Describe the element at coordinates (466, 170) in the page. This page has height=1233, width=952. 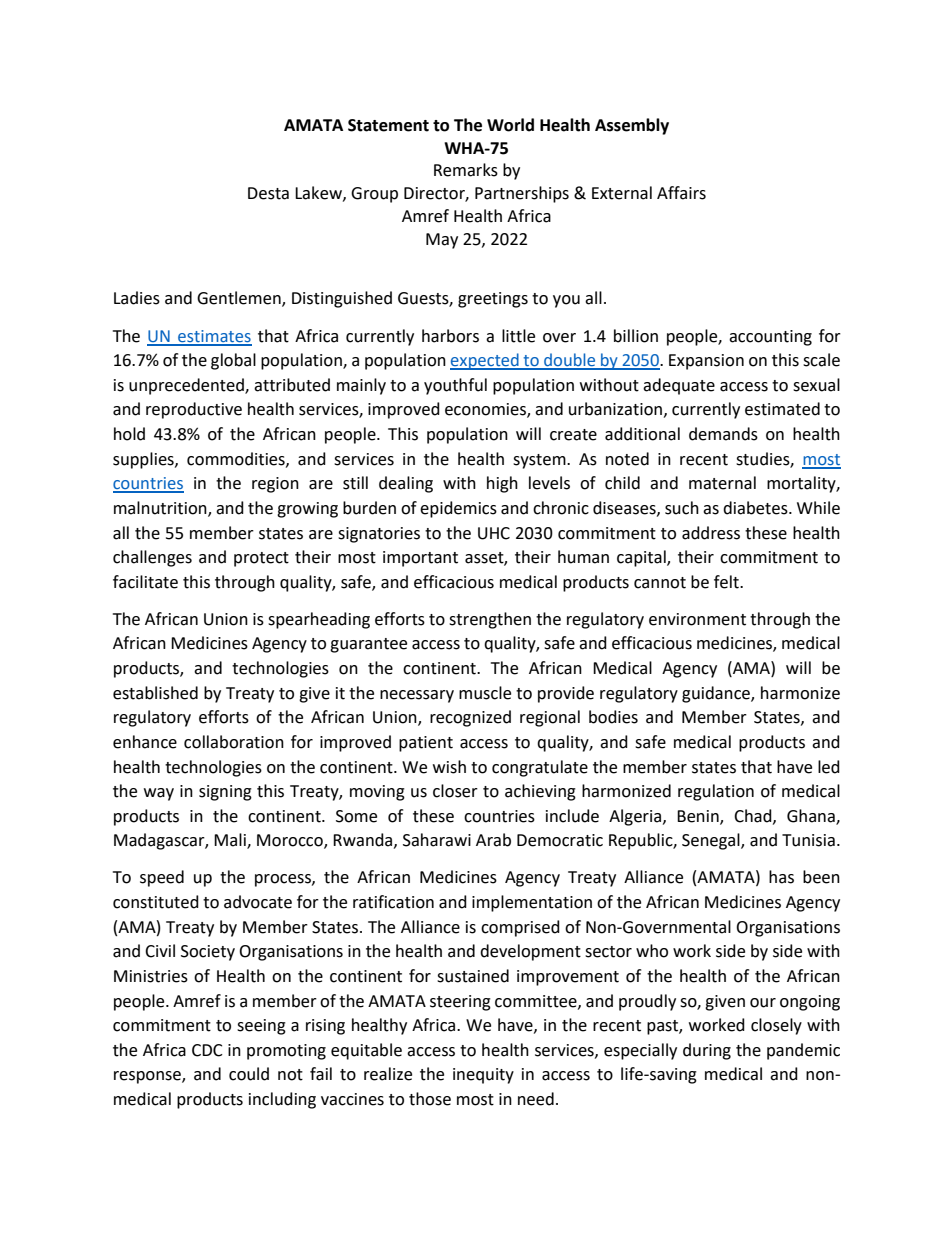
I see `Remarks` at that location.
